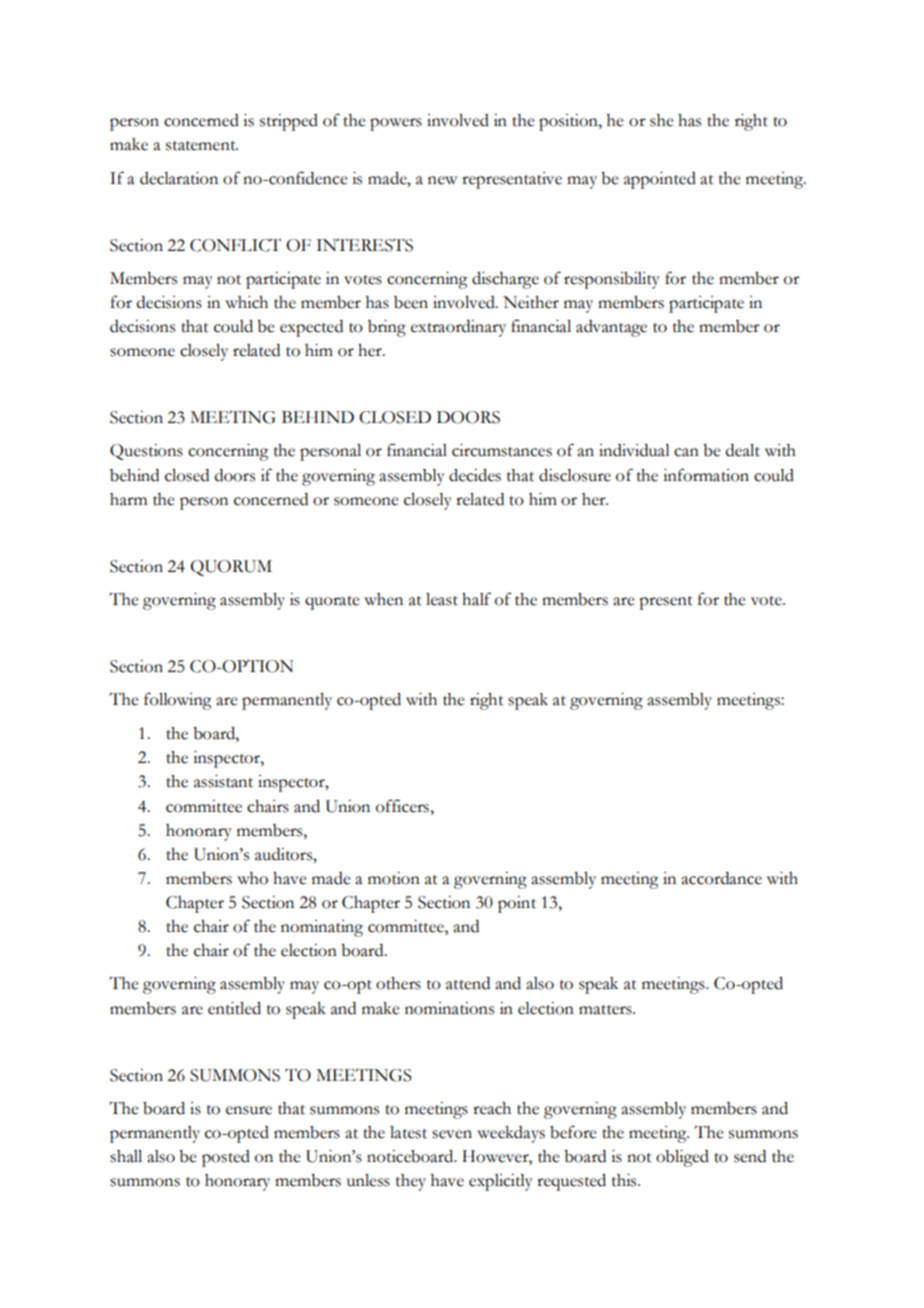 This image has width=924, height=1308. I want to click on statement, so click(202, 146).
